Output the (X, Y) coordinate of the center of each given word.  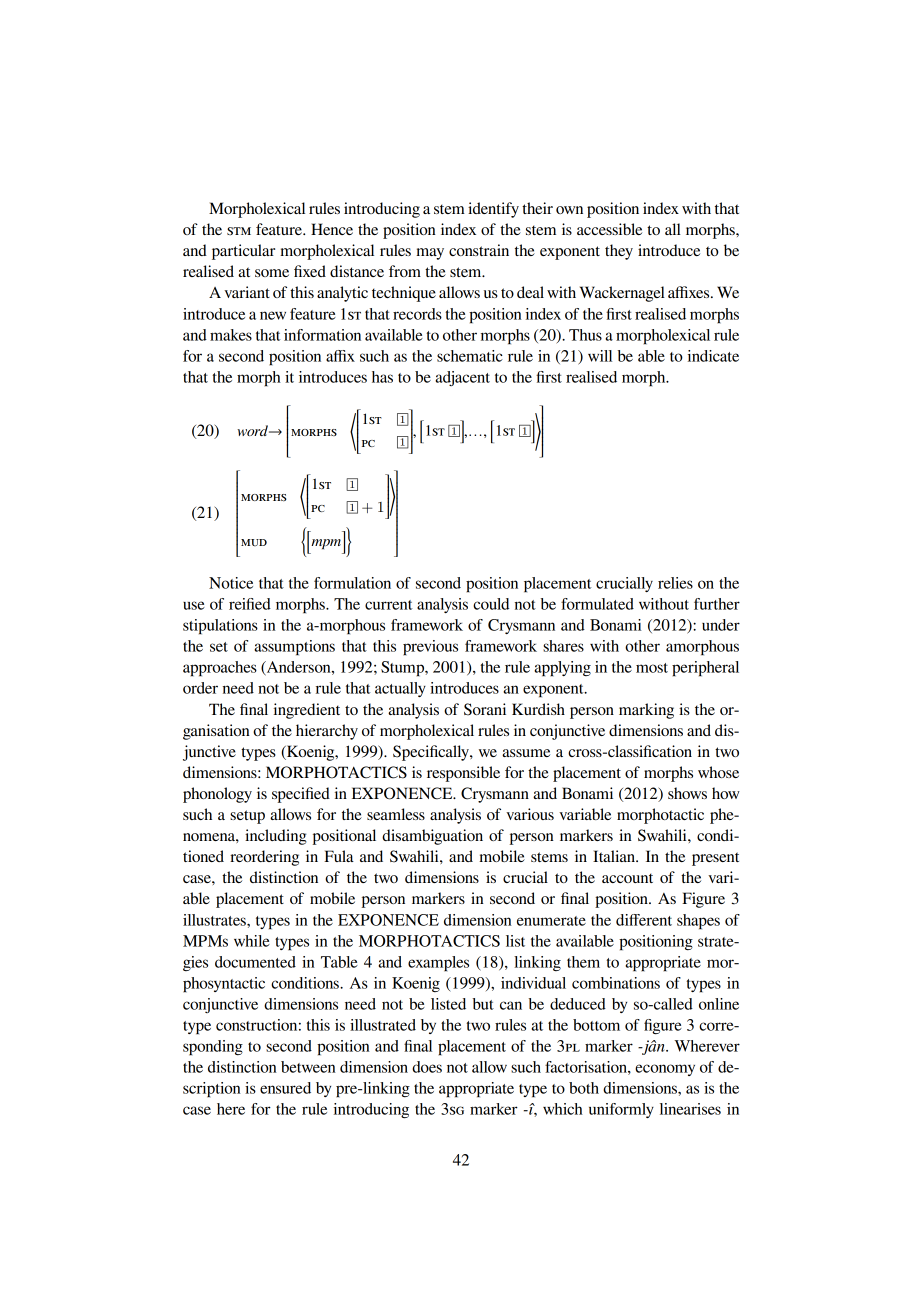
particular (243, 252)
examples (438, 964)
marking (646, 711)
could (491, 604)
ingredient (307, 711)
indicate (713, 356)
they (619, 252)
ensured (285, 1088)
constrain (479, 250)
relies (675, 583)
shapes (698, 922)
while (252, 941)
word (253, 430)
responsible (463, 774)
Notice (231, 583)
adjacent (462, 378)
